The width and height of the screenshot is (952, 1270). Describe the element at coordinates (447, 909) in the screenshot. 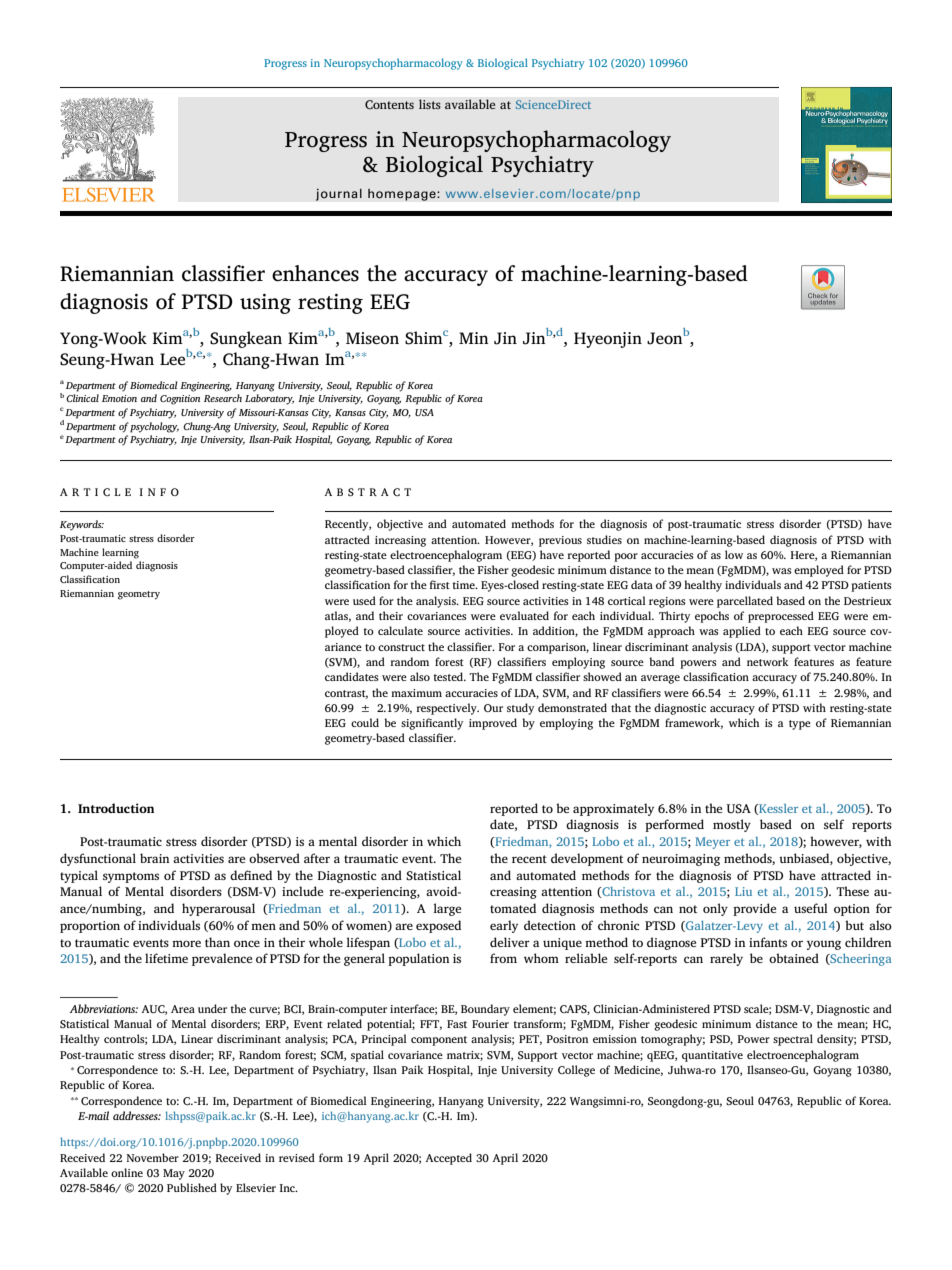

I see `large` at that location.
